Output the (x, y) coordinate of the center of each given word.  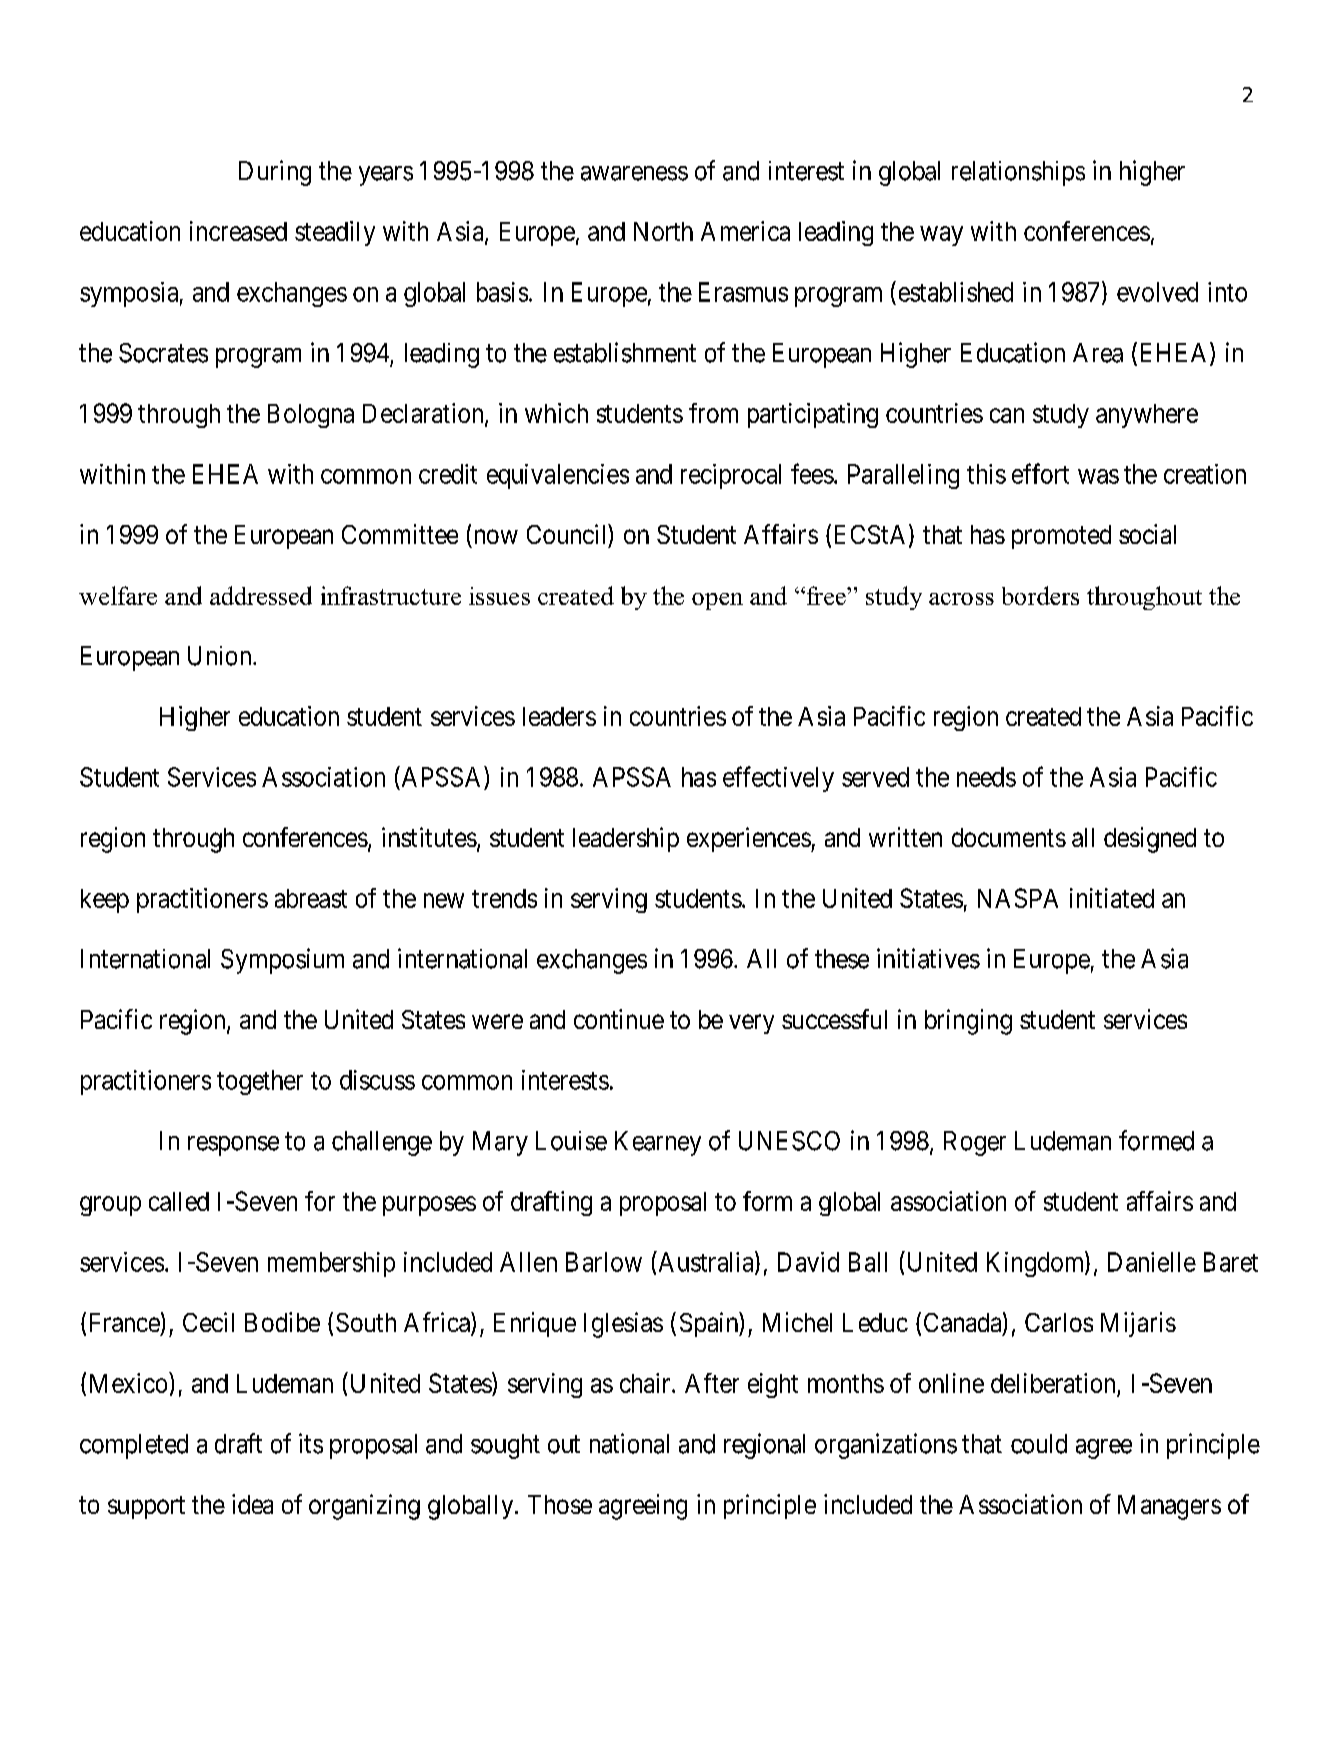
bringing (968, 1022)
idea (252, 1504)
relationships (1018, 173)
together (260, 1082)
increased (238, 231)
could (1039, 1444)
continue (619, 1019)
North (663, 231)
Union (221, 656)
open (717, 601)
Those (560, 1504)
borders (1040, 595)
